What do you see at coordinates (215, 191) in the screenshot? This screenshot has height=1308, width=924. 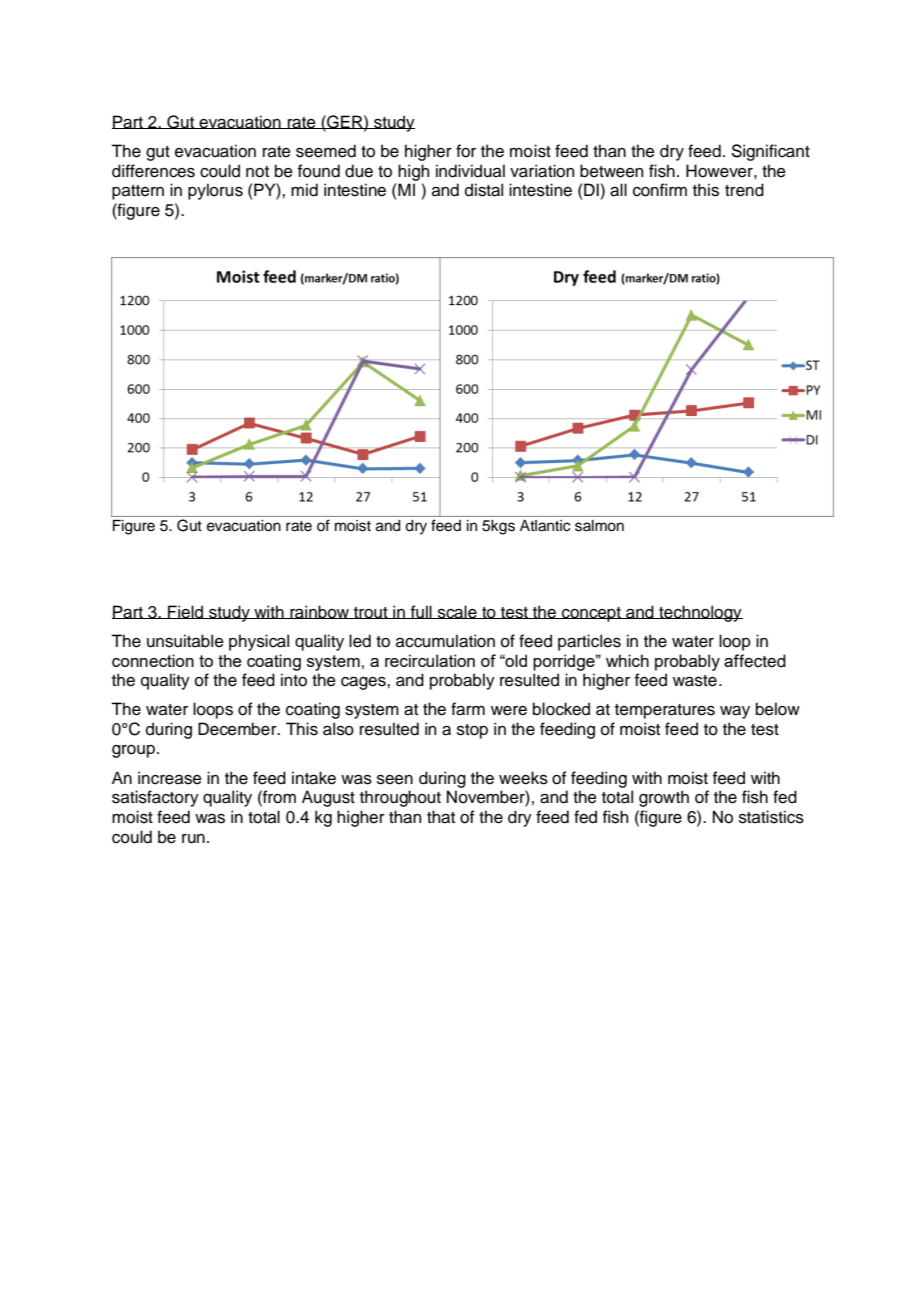 I see `pylorus` at bounding box center [215, 191].
